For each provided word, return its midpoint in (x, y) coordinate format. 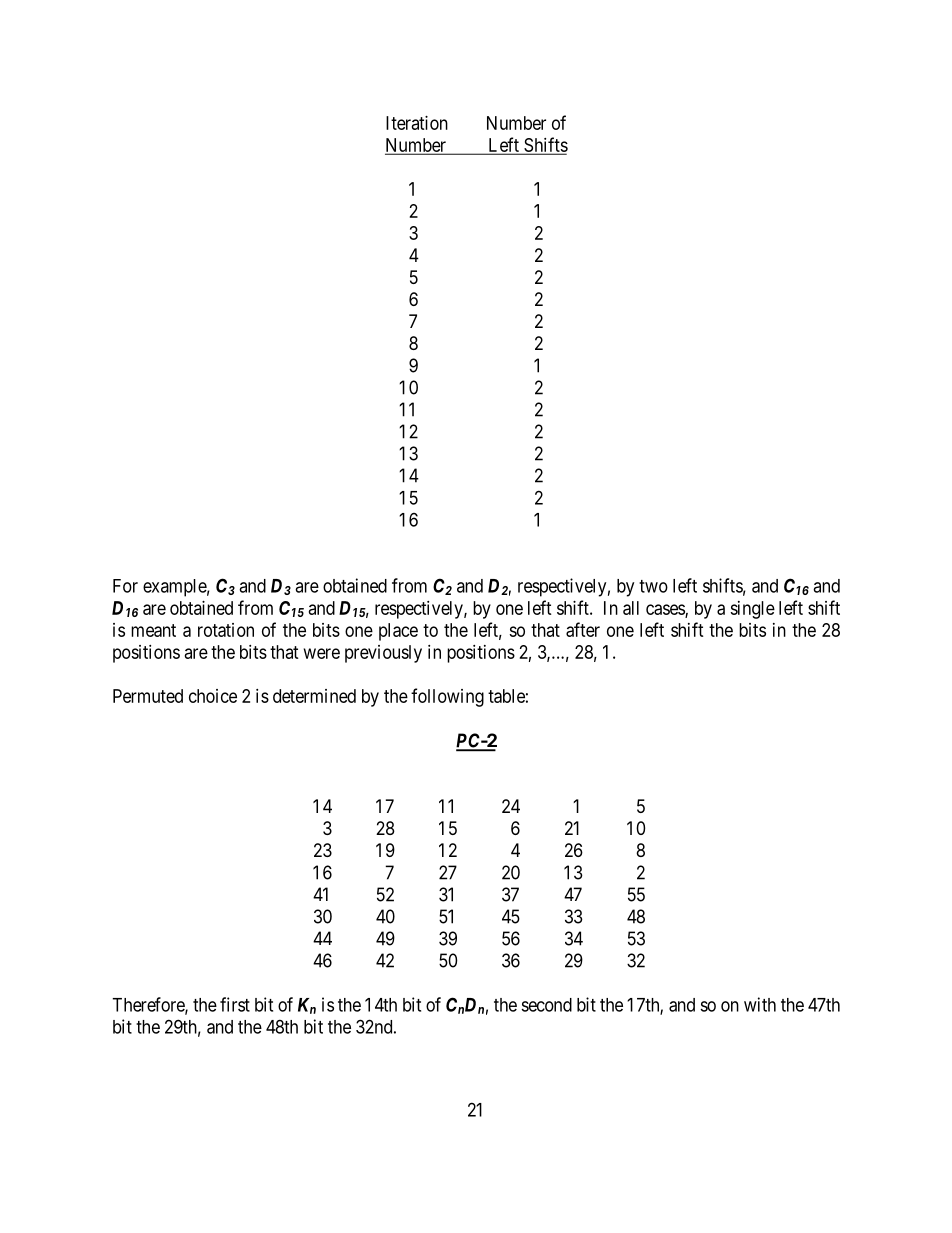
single (752, 610)
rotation (226, 630)
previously (383, 654)
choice (213, 696)
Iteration (417, 123)
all (631, 608)
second (546, 1005)
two (653, 586)
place (398, 632)
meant (153, 630)
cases (666, 610)
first (235, 1004)
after (583, 629)
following (447, 697)
